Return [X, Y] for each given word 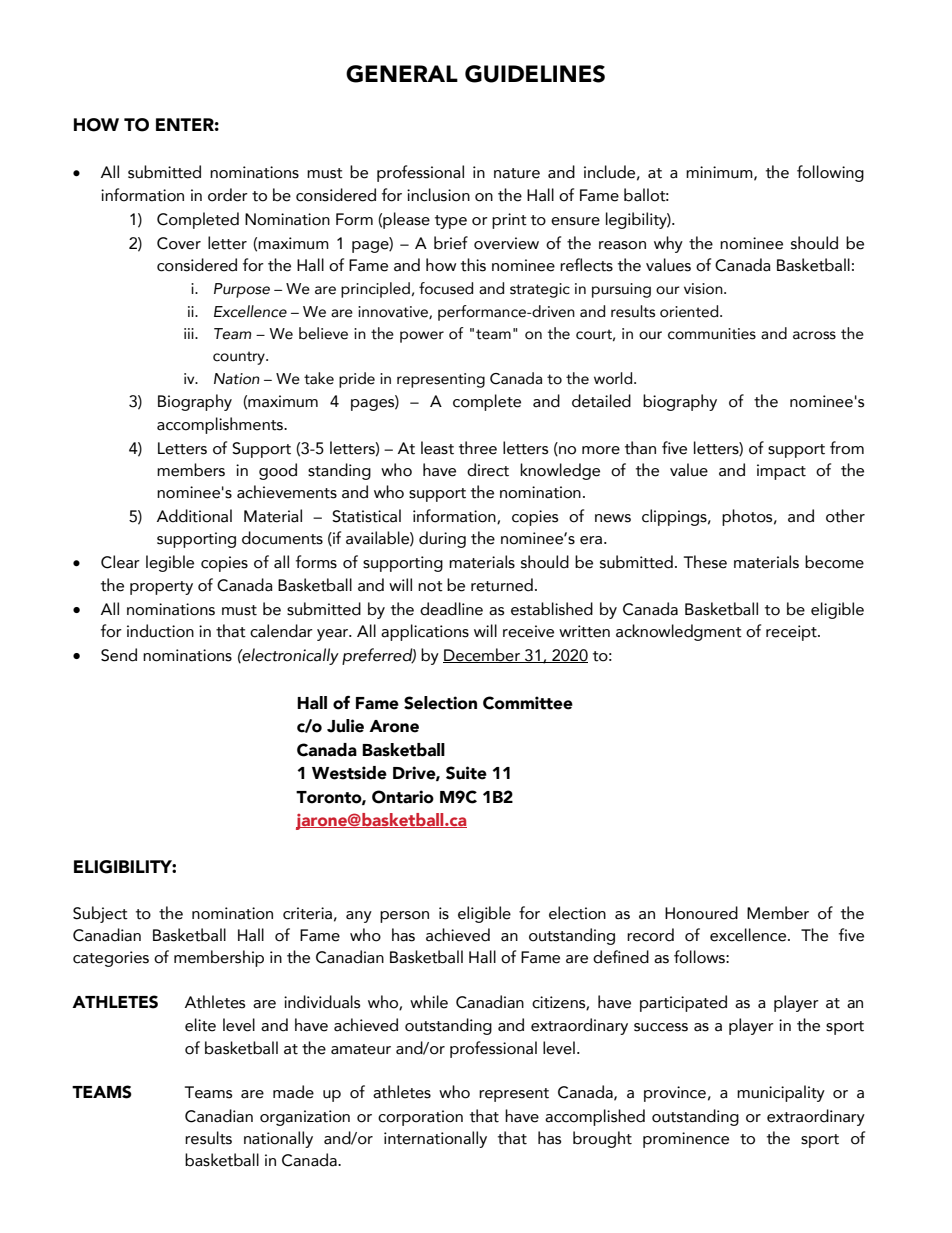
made [293, 1092]
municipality [781, 1093]
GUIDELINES [535, 74]
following [830, 173]
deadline [451, 609]
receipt [792, 633]
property [161, 588]
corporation [420, 1118]
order [228, 195]
